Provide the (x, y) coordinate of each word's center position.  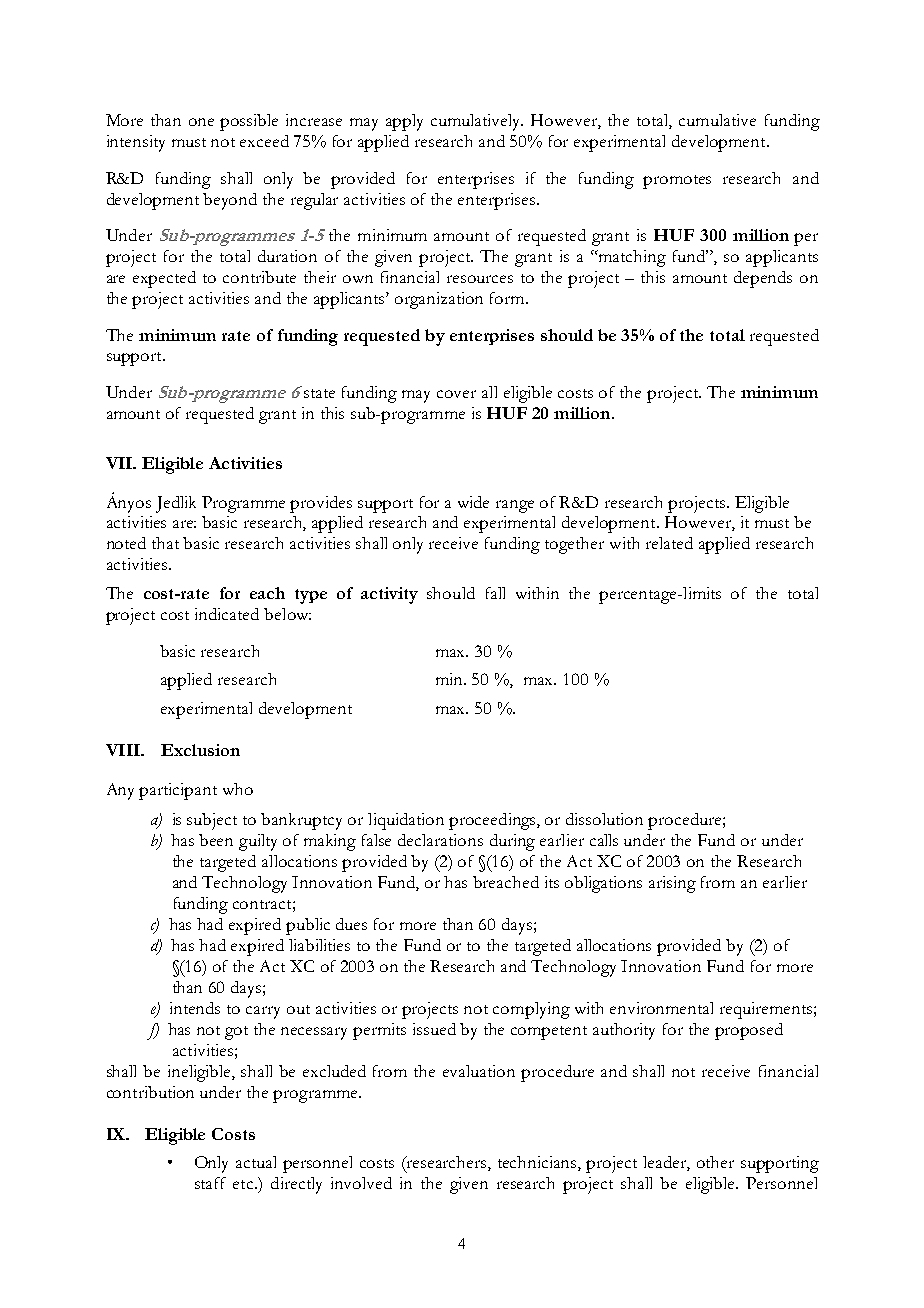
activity (389, 595)
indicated (227, 614)
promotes (677, 182)
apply (404, 122)
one (201, 122)
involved (361, 1183)
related (669, 543)
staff (210, 1183)
